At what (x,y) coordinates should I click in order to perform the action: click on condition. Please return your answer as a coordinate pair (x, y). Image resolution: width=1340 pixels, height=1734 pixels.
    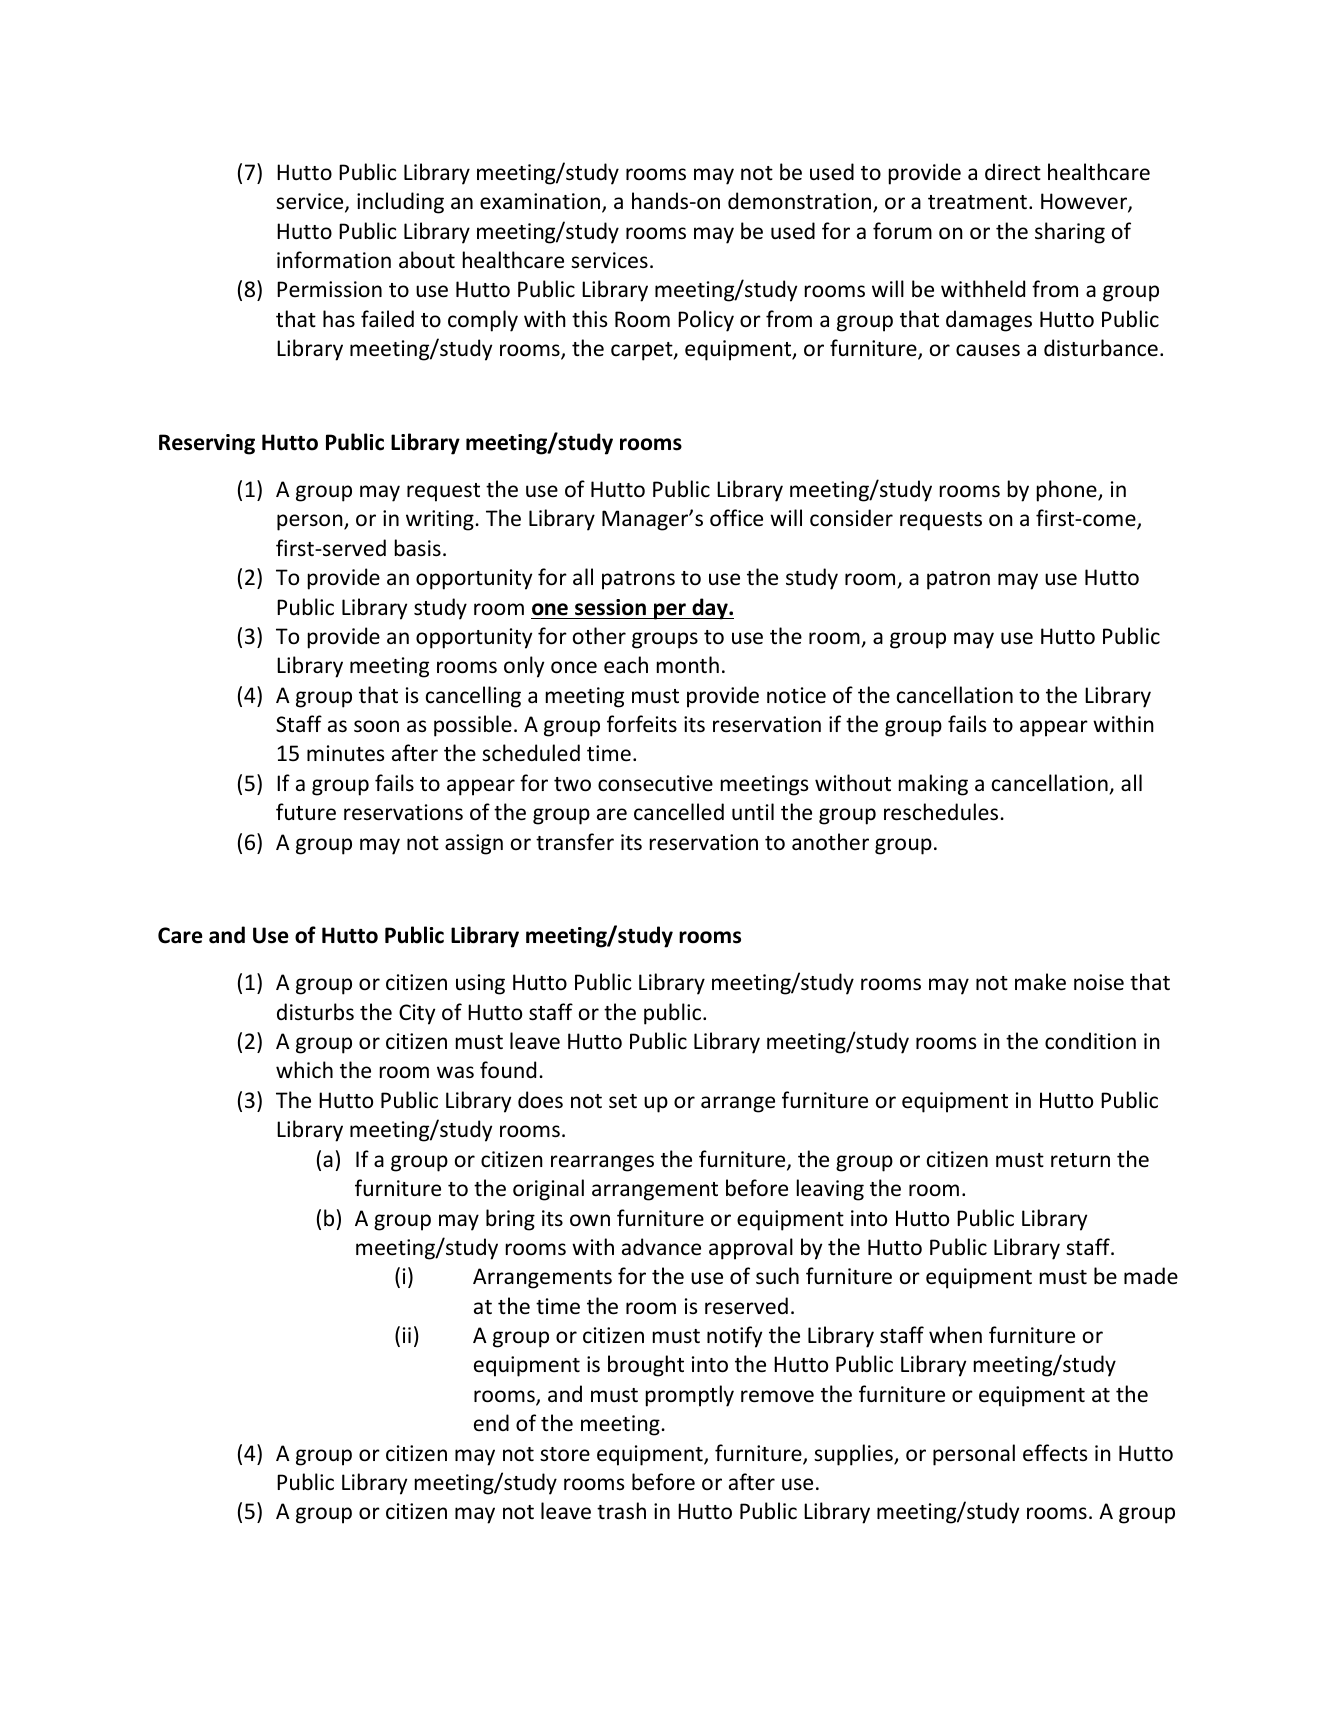
    Looking at the image, I should click on (1090, 1041).
